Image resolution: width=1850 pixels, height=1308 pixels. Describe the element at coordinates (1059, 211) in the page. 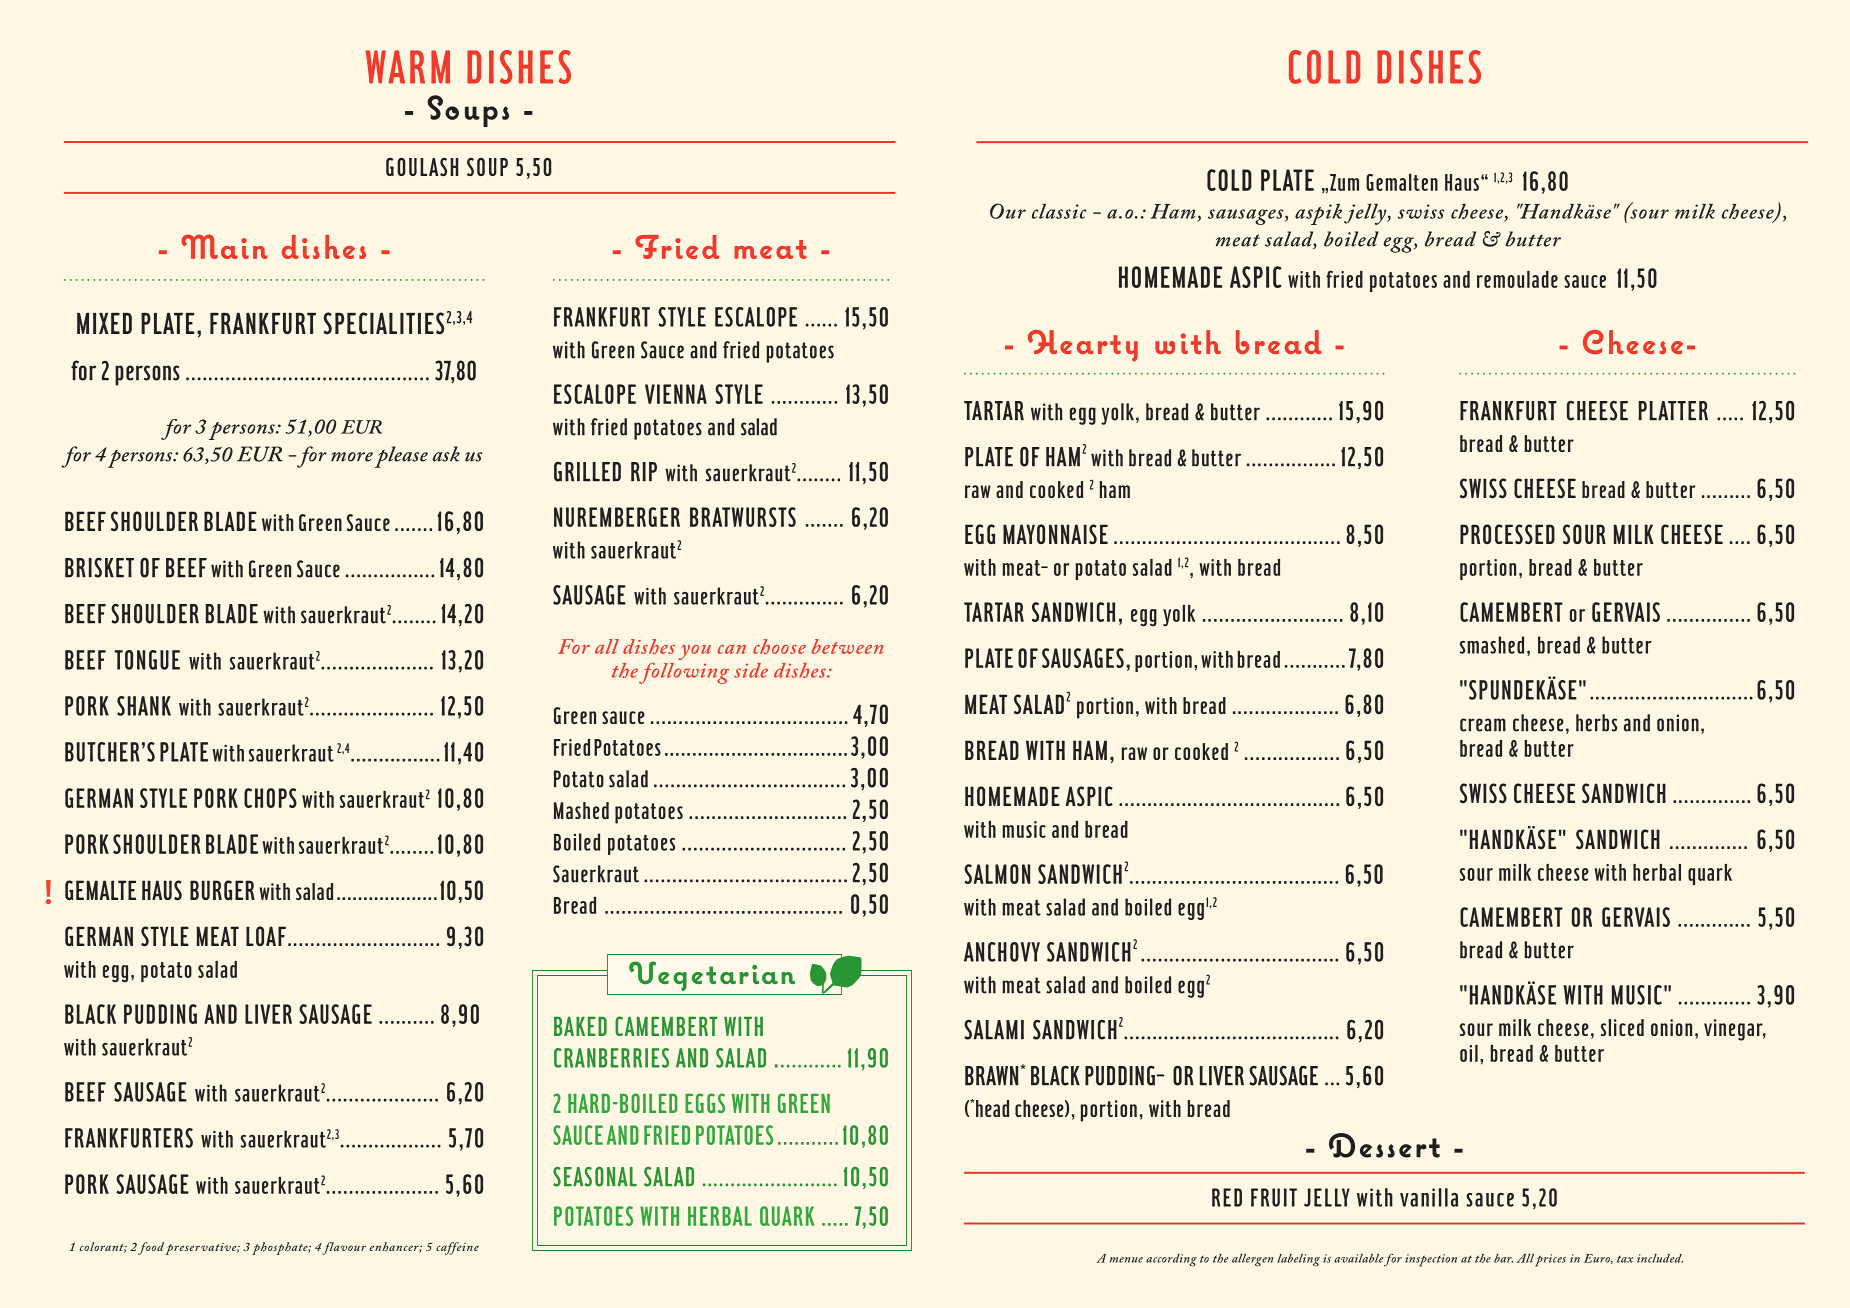

I see `classic` at that location.
